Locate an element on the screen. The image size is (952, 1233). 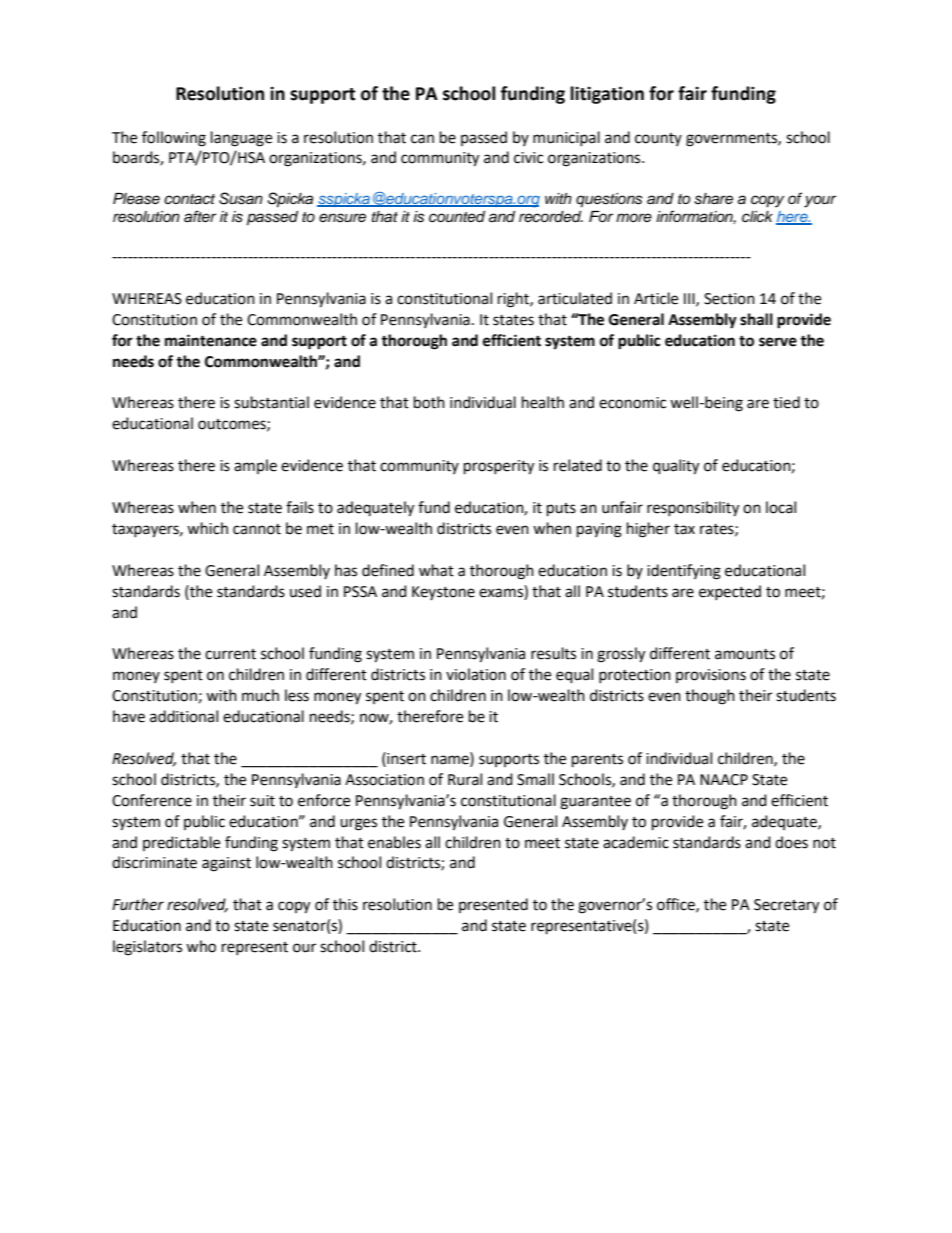
which is located at coordinates (207, 528).
